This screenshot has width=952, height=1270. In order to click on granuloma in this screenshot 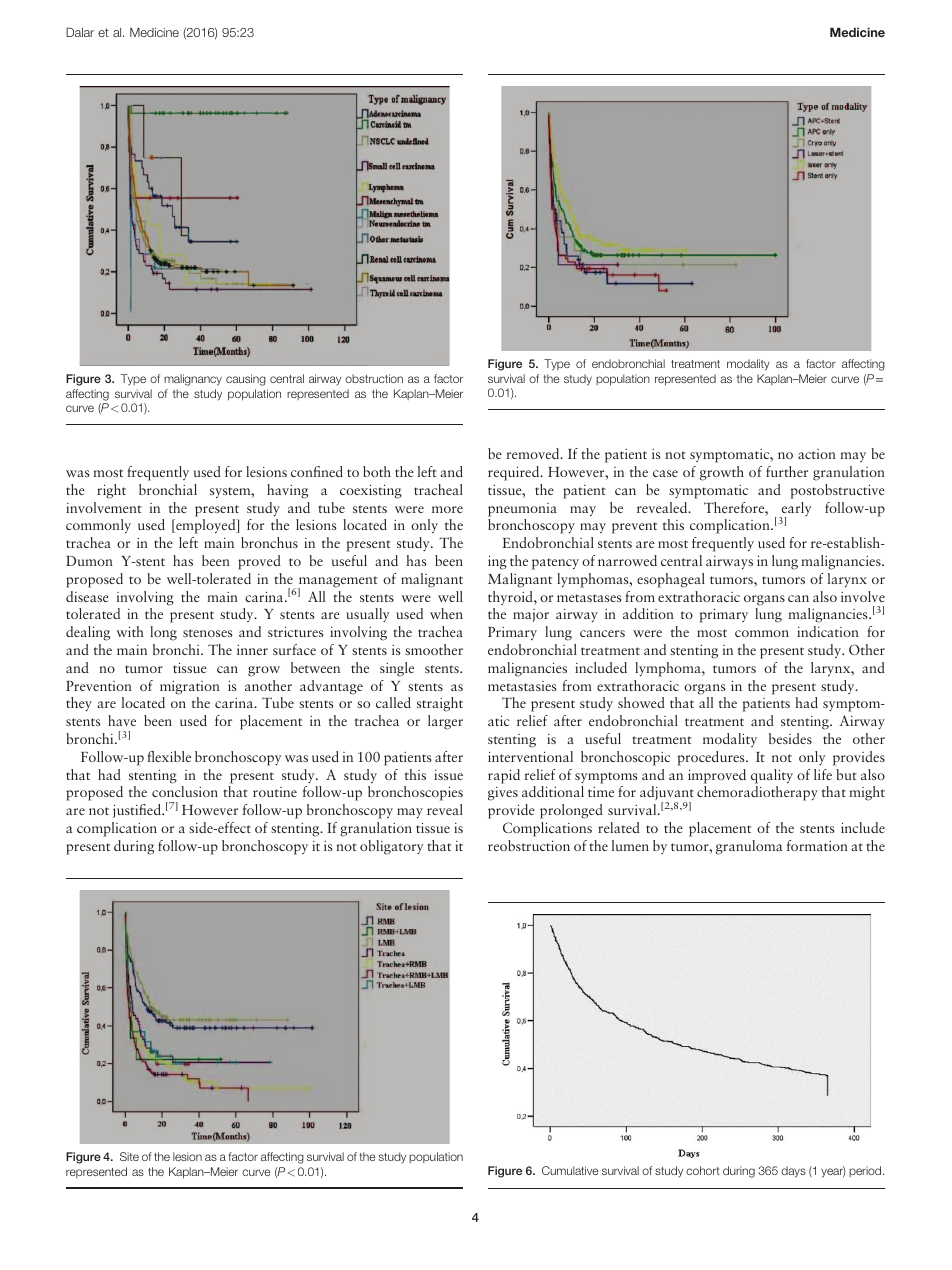, I will do `click(749, 847)`.
